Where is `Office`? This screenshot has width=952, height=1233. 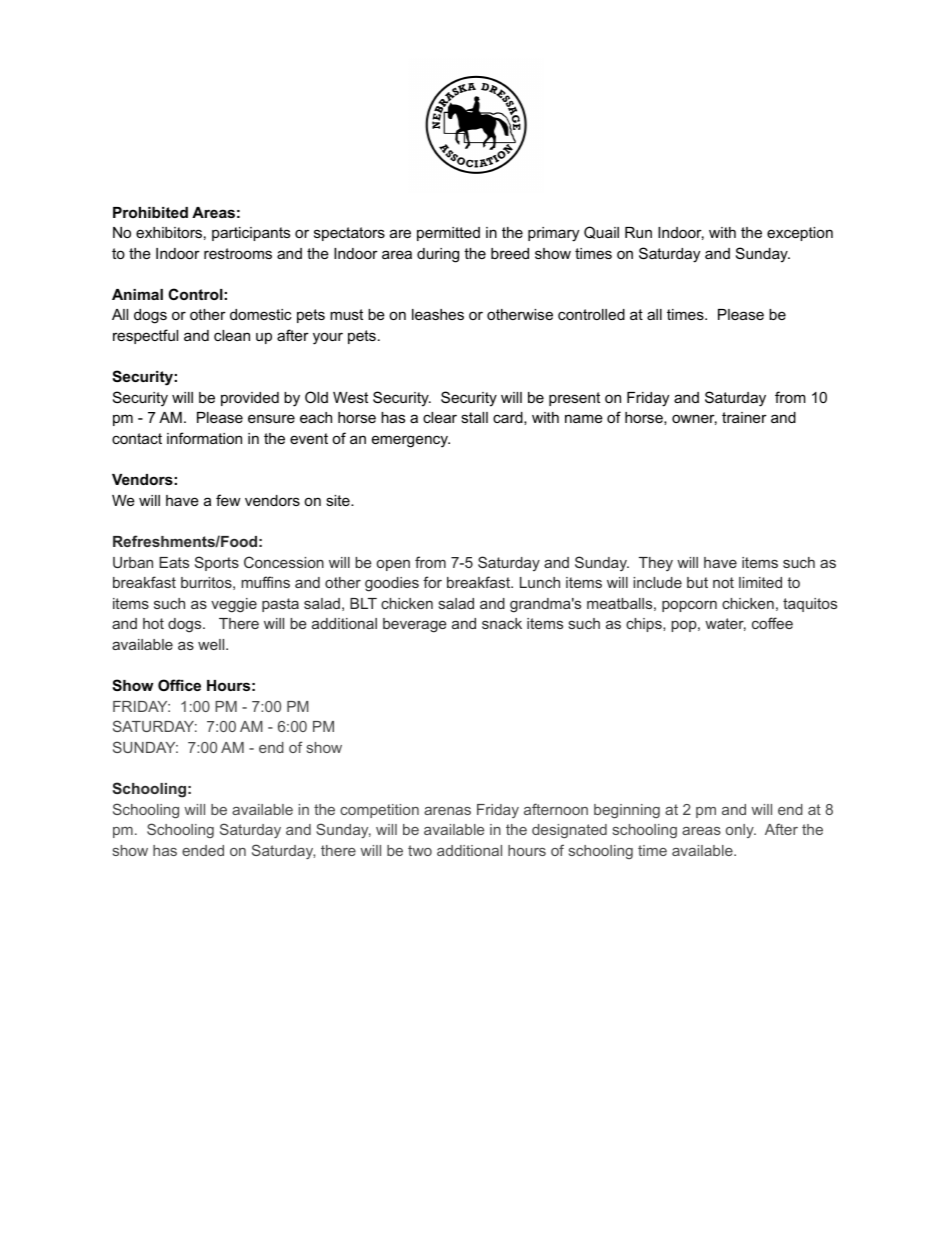 Office is located at coordinates (179, 685).
